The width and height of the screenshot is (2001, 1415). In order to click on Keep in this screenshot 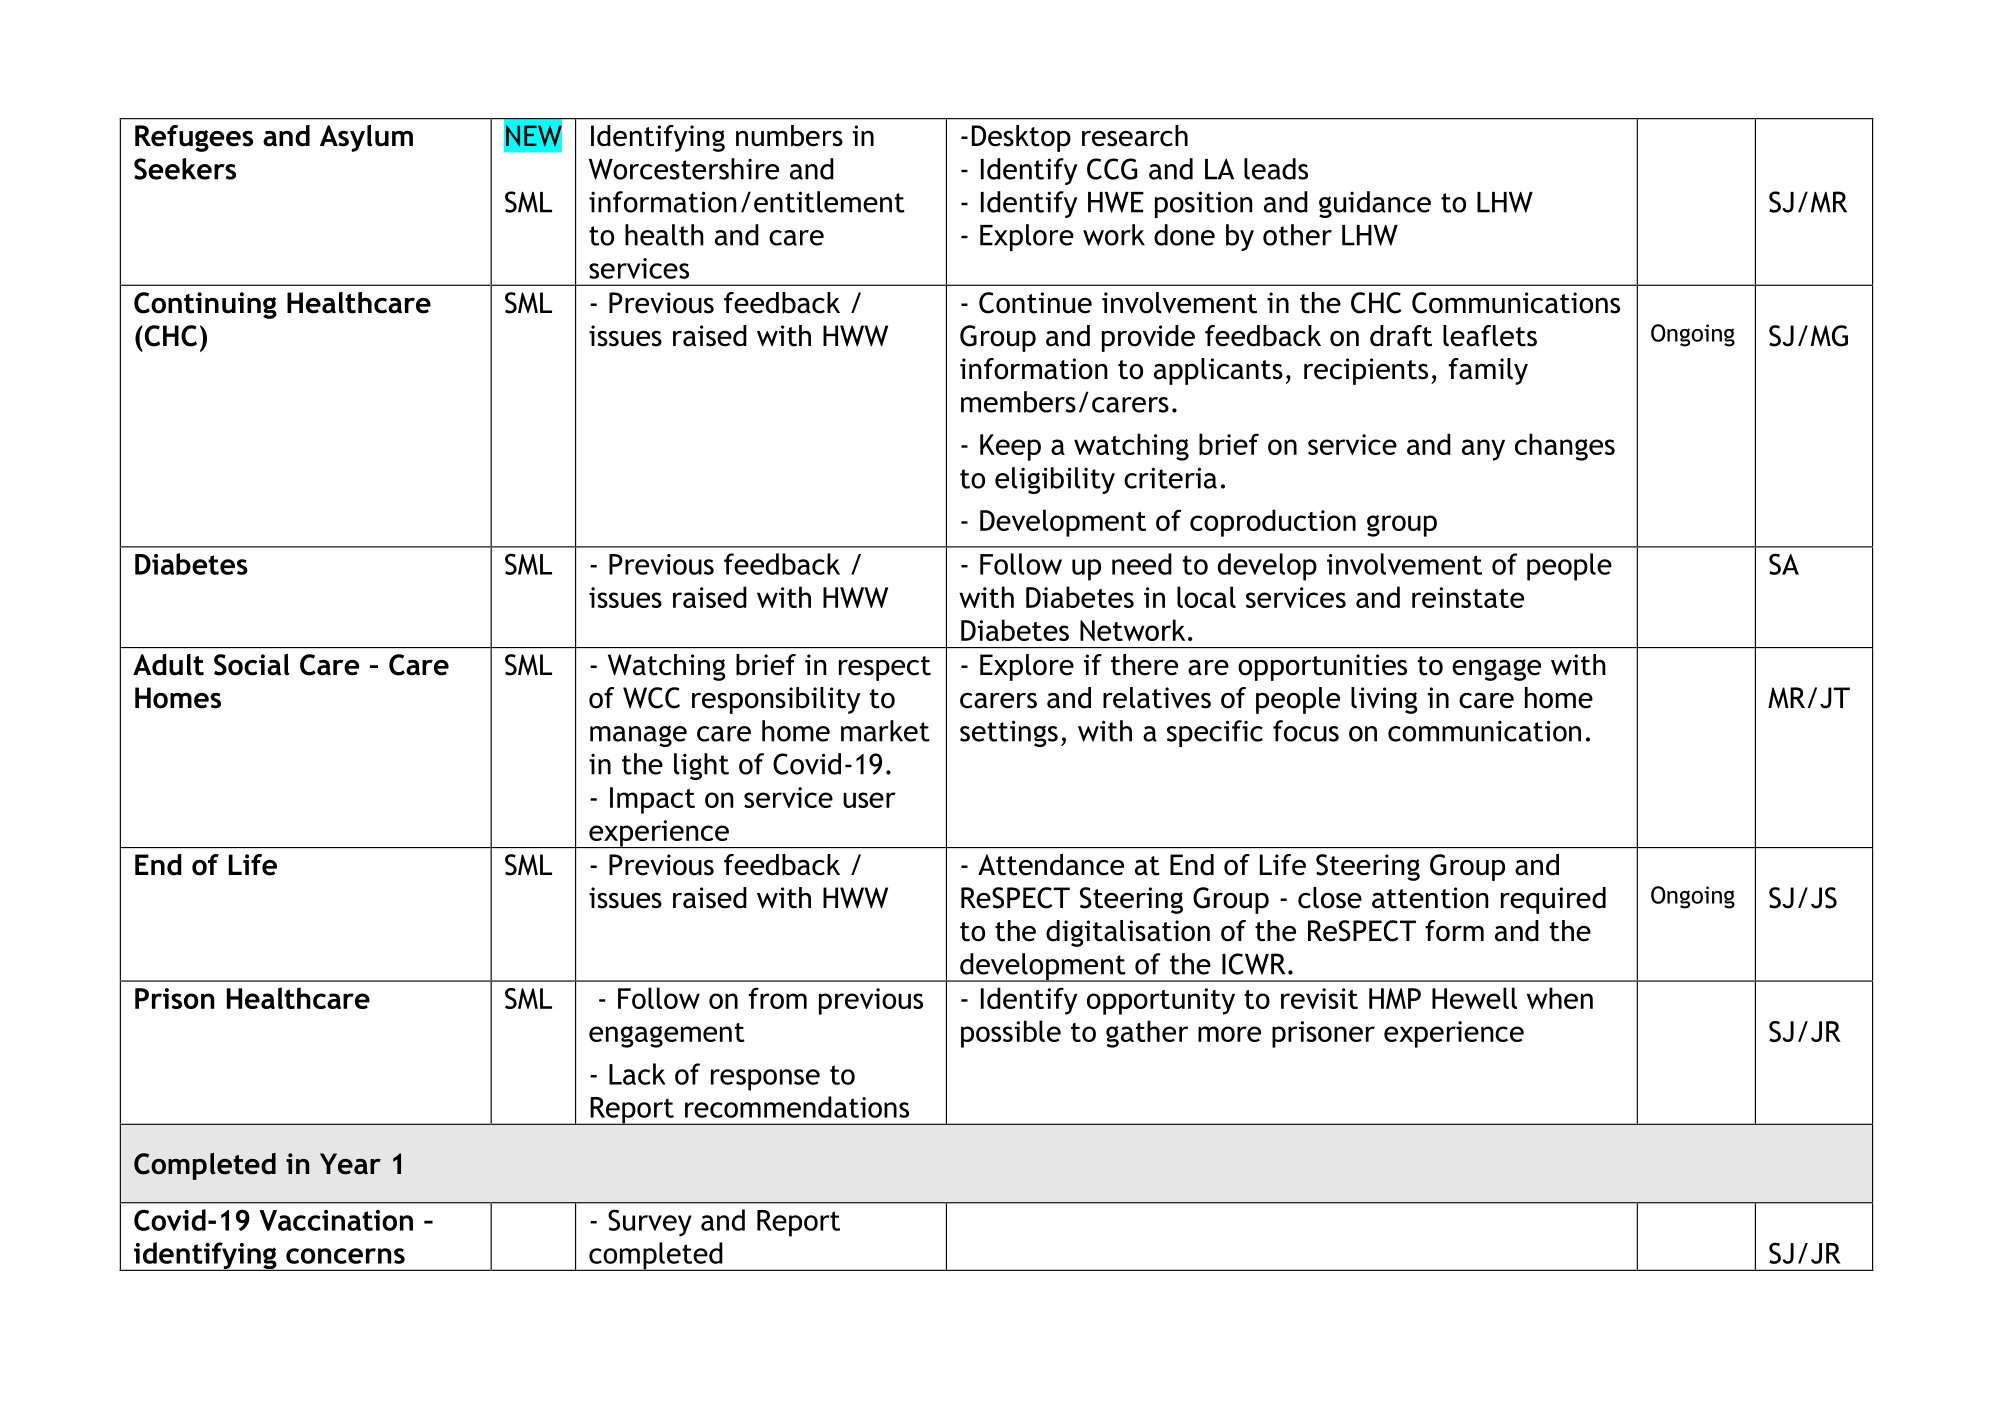, I will do `click(1010, 447)`.
